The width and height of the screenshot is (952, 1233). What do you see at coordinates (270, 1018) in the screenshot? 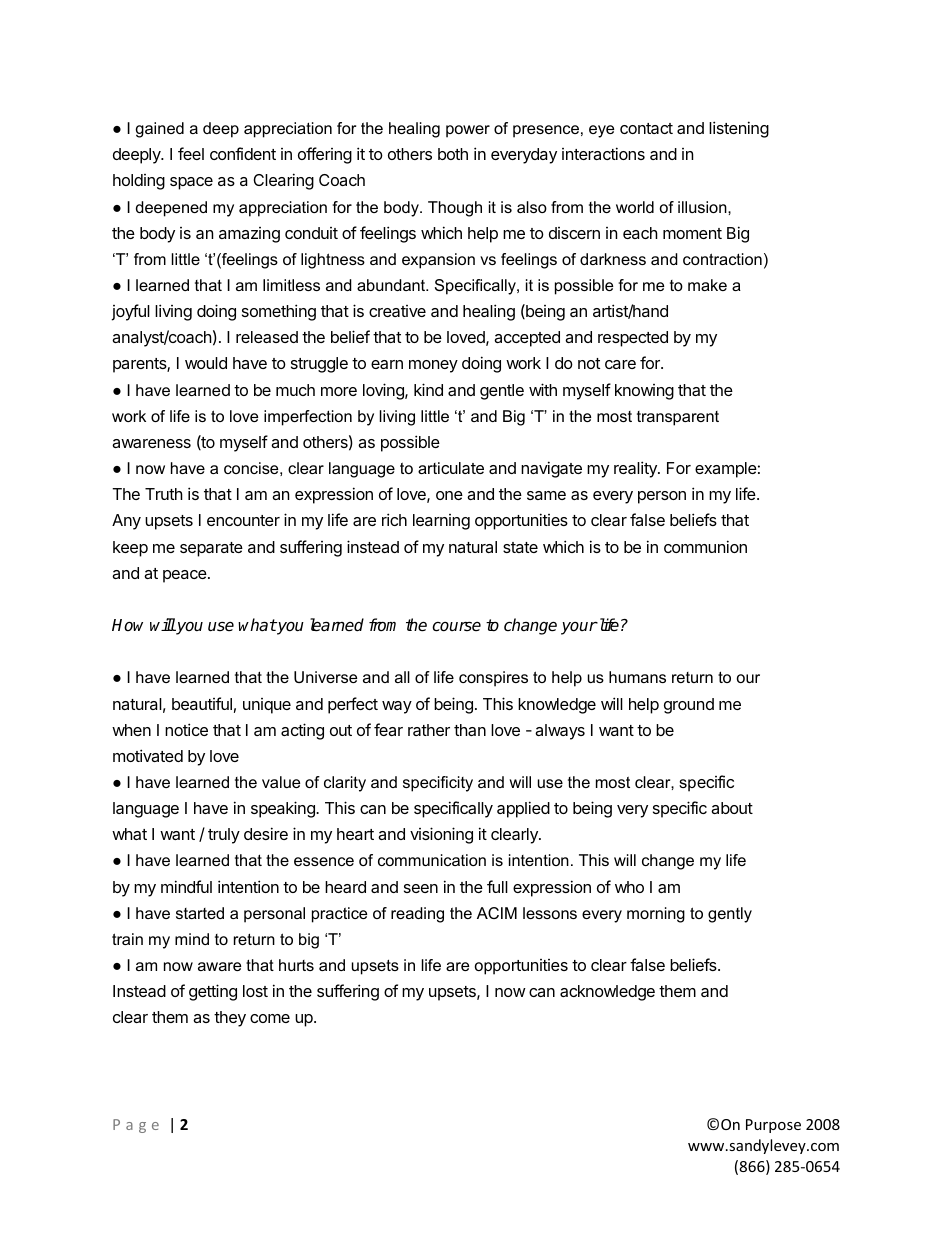
I see `come` at bounding box center [270, 1018].
